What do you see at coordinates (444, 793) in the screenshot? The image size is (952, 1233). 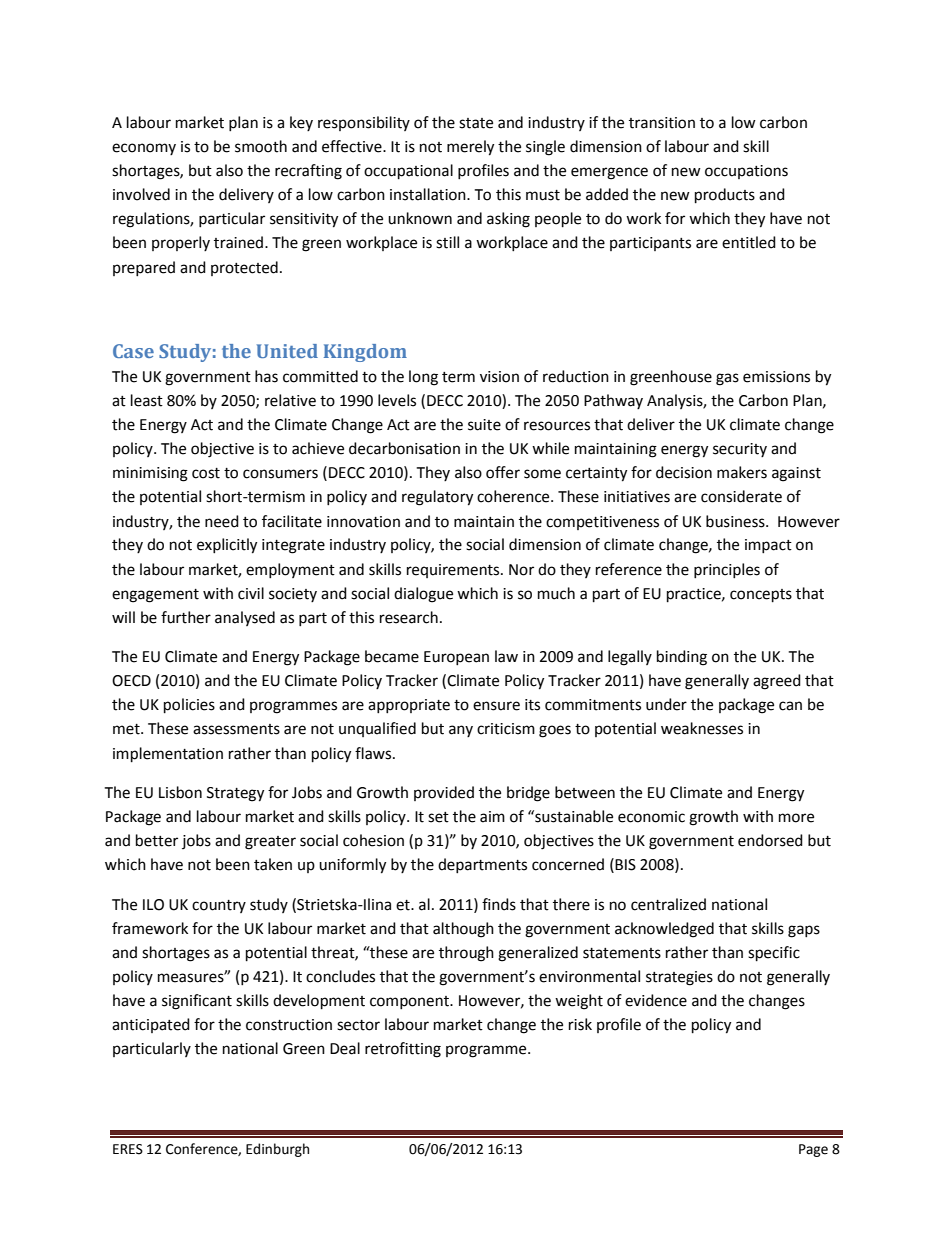 I see `provided` at bounding box center [444, 793].
